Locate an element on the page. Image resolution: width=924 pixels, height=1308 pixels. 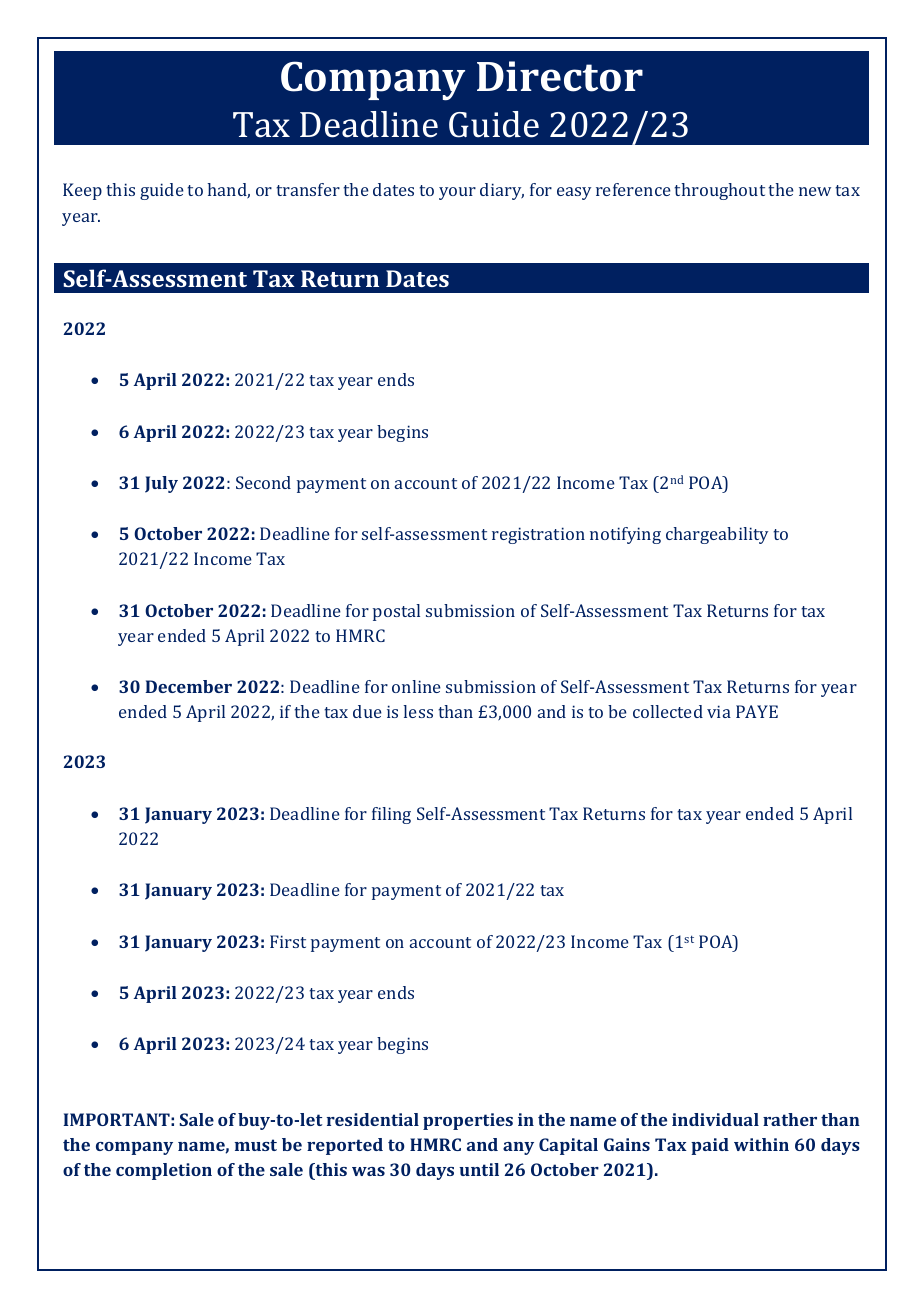
via is located at coordinates (719, 711).
